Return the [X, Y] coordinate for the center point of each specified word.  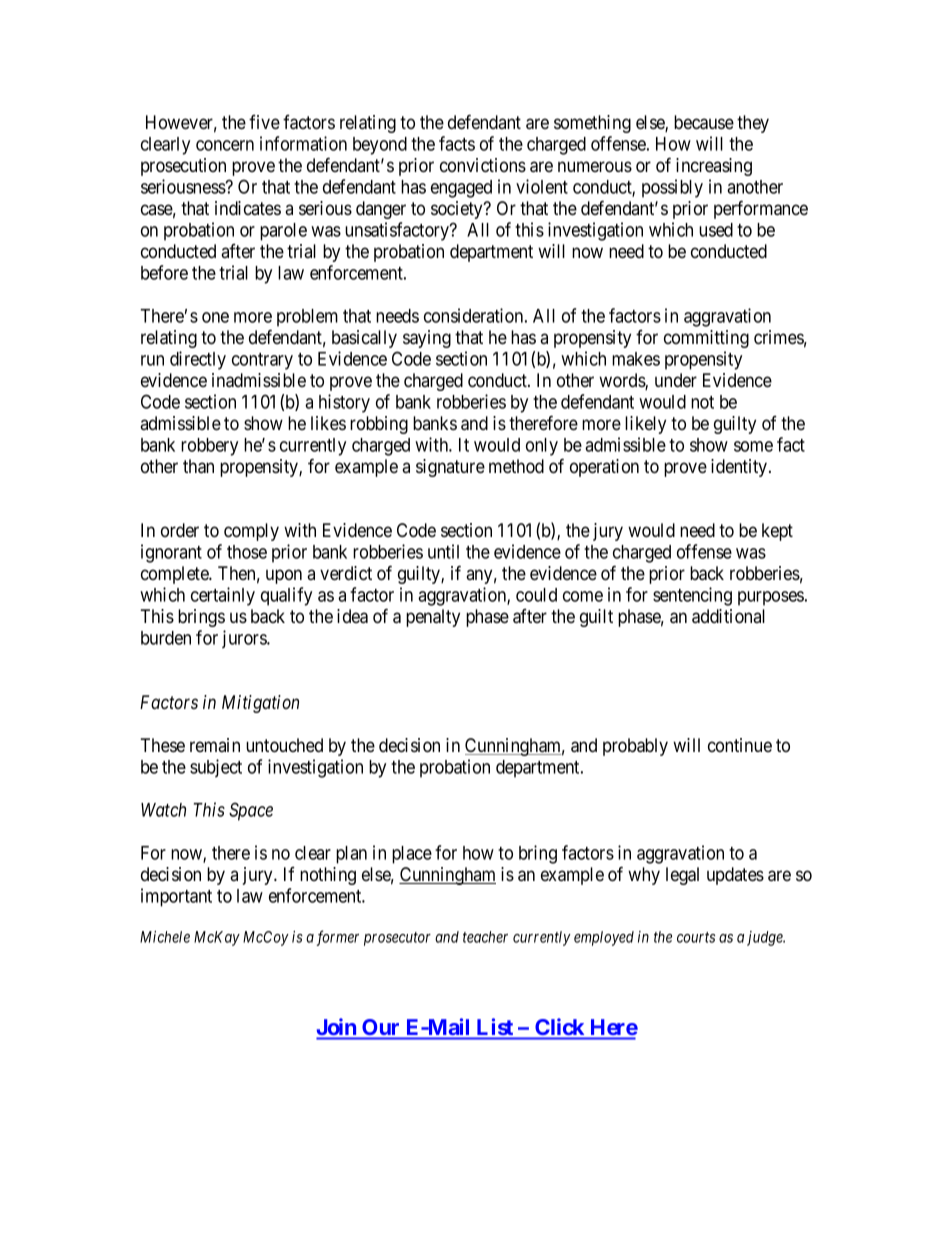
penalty [433, 618]
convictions [483, 165]
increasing [714, 167]
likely [645, 425]
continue [740, 745]
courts [696, 937]
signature [450, 468]
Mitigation [260, 704]
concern [225, 145]
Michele [165, 937]
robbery [209, 447]
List [495, 1026]
